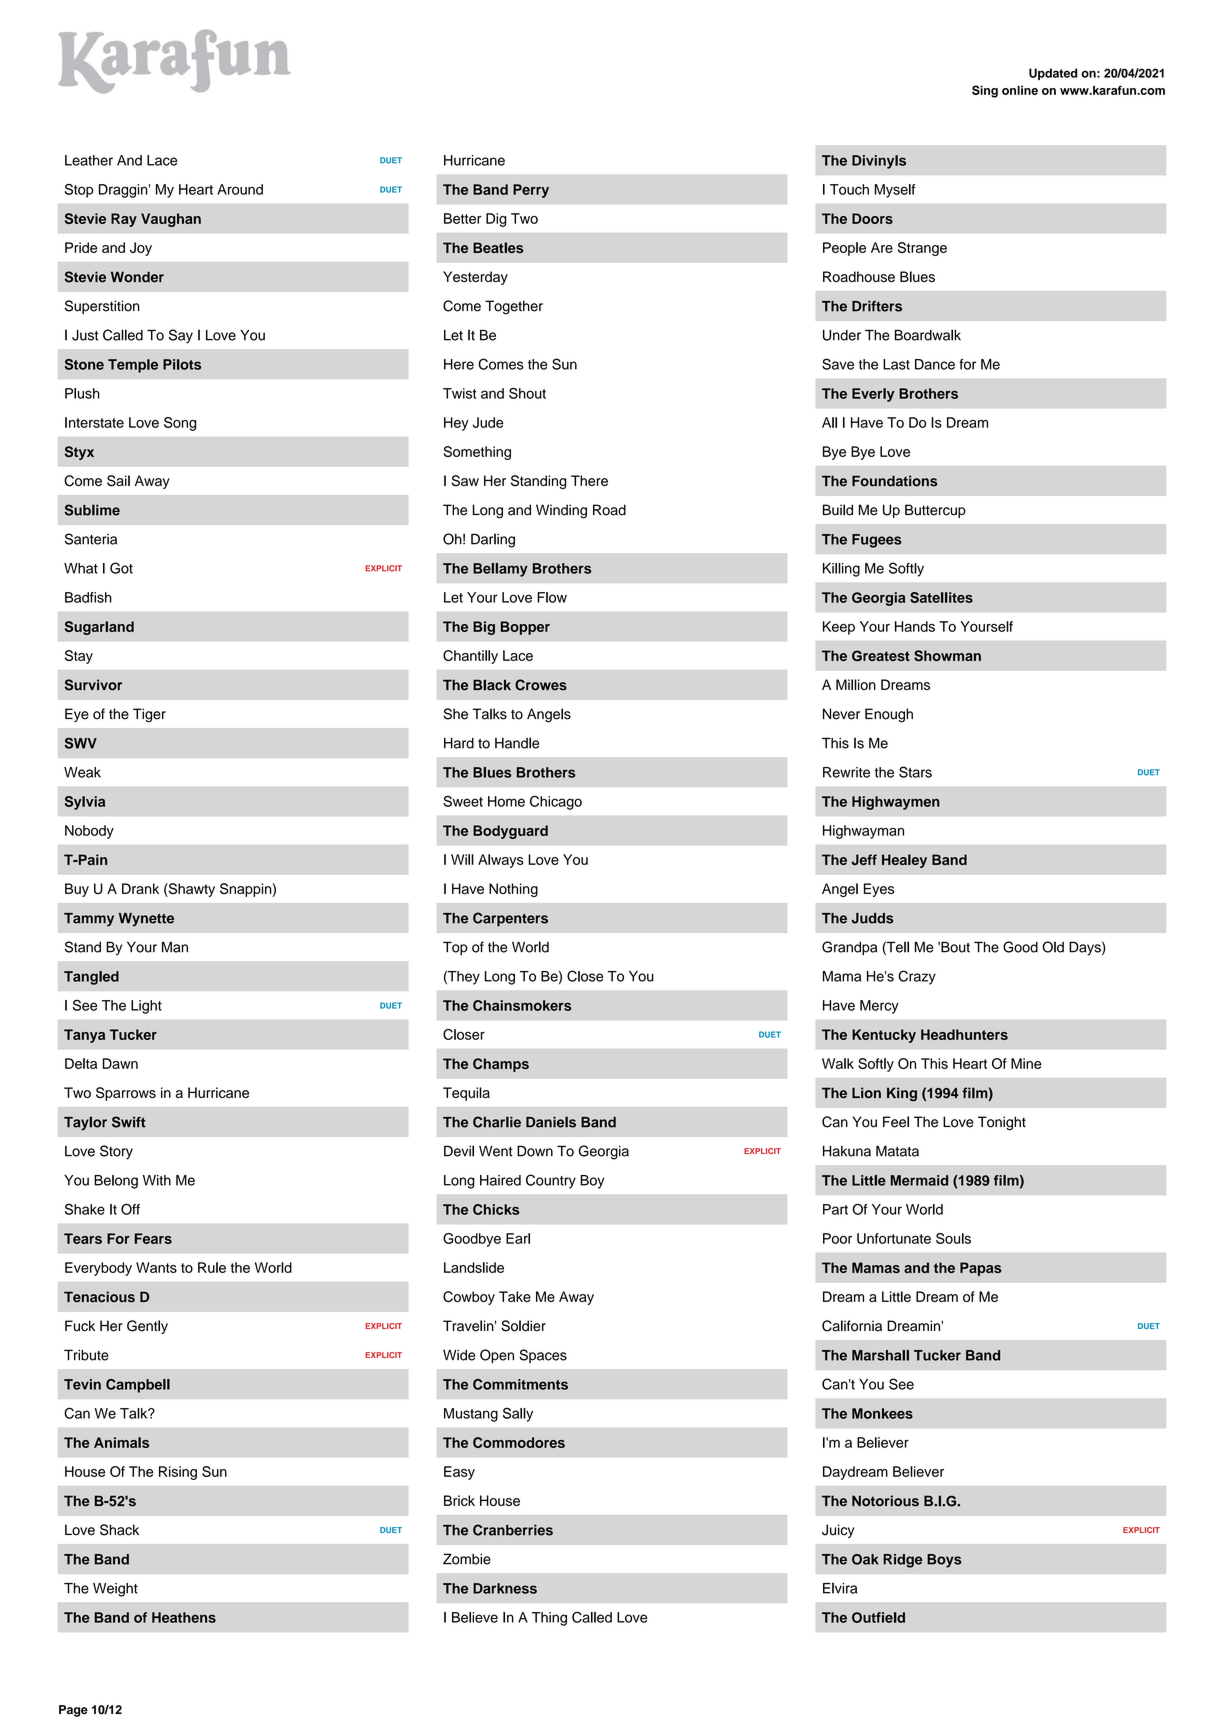 The image size is (1224, 1731). What do you see at coordinates (878, 1617) in the image?
I see `Outfield` at bounding box center [878, 1617].
